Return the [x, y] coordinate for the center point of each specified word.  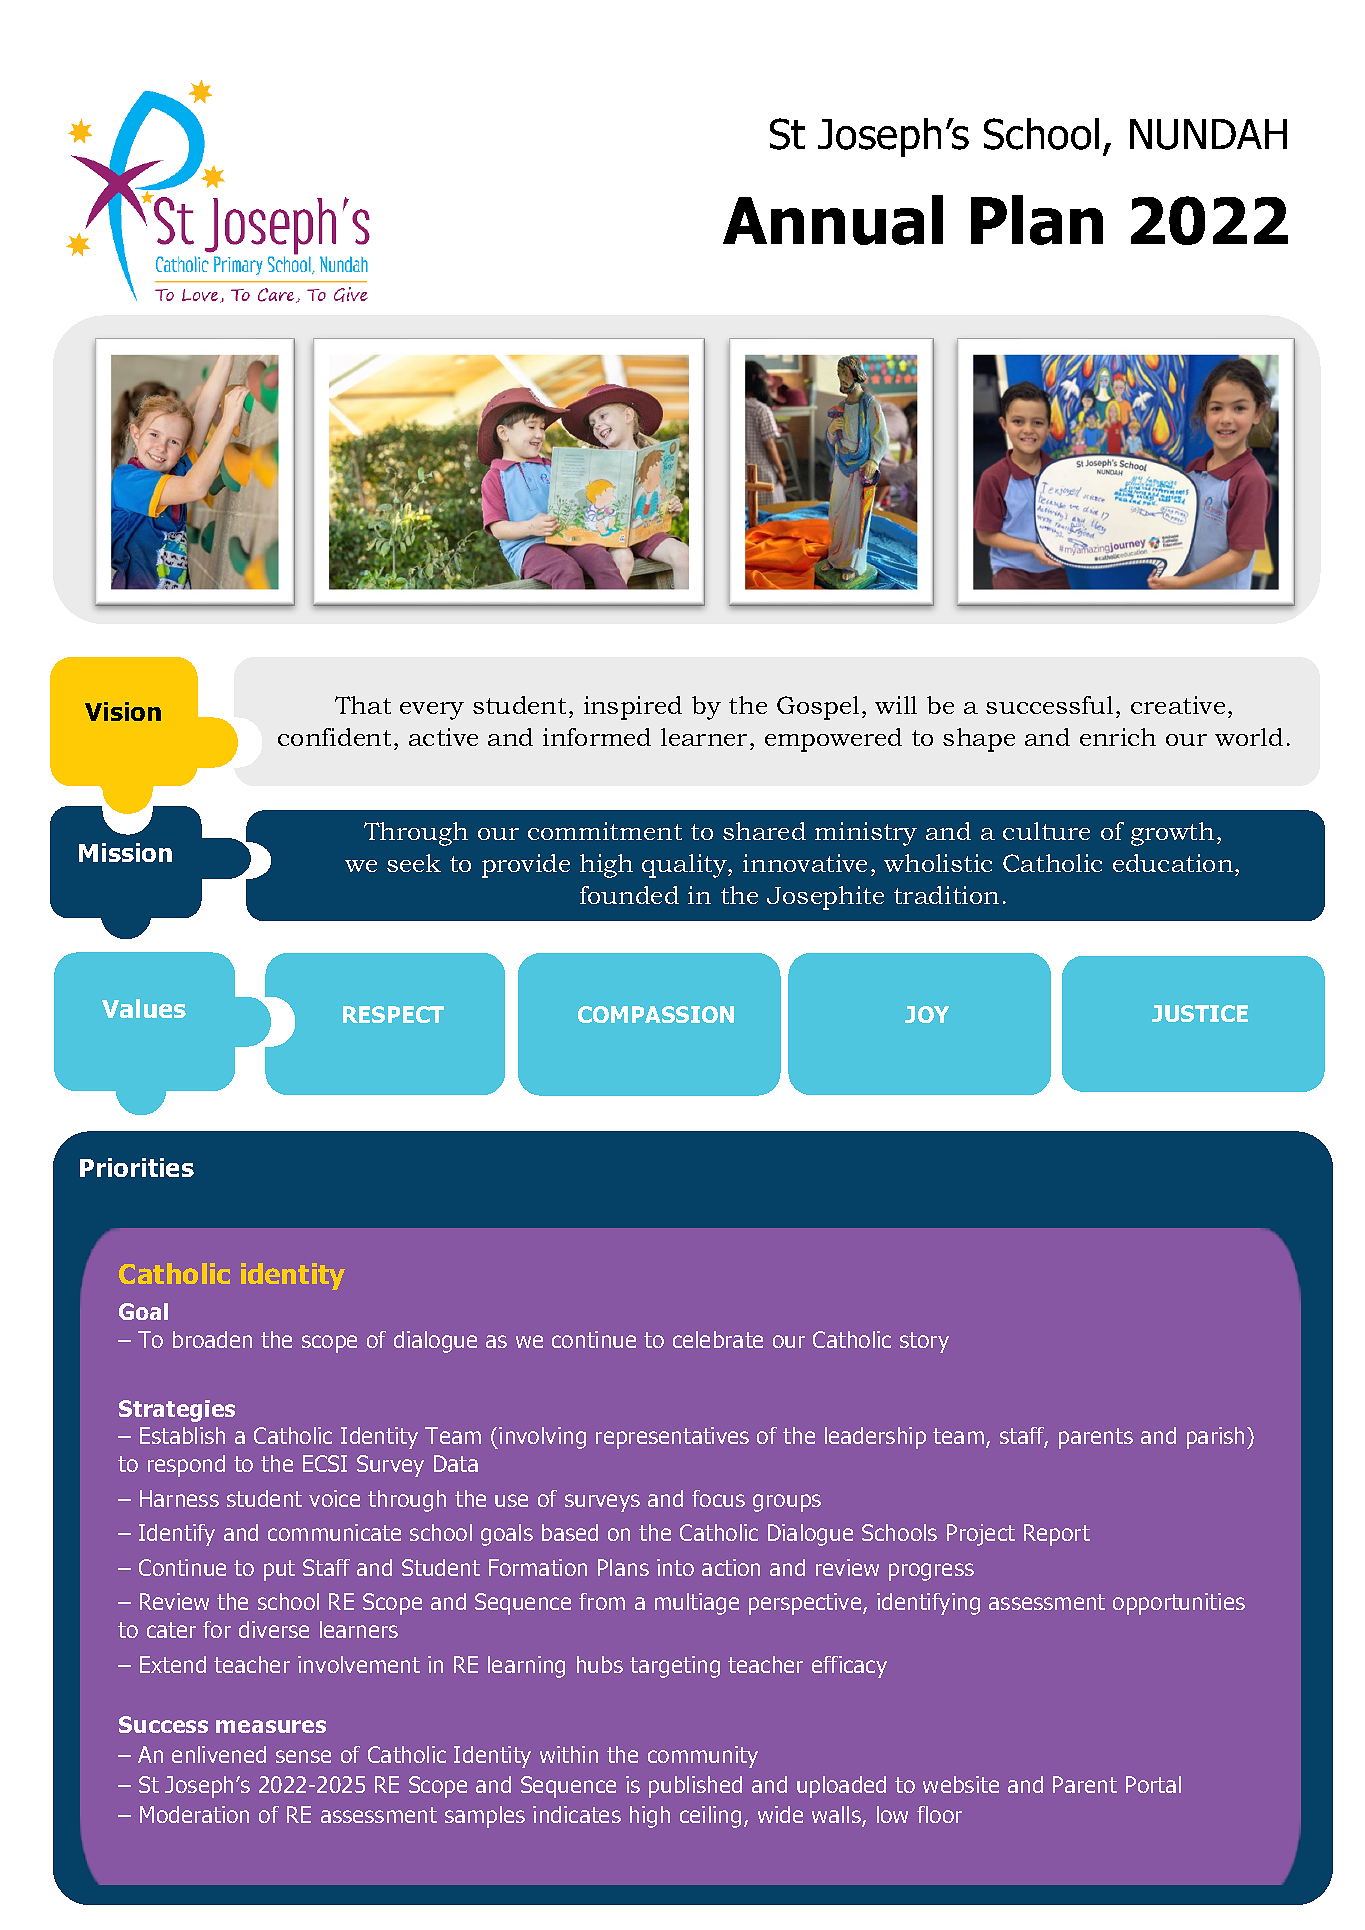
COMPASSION [656, 1014]
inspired [633, 708]
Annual [833, 220]
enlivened [219, 1754]
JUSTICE [1200, 1013]
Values [144, 1008]
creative [1178, 705]
